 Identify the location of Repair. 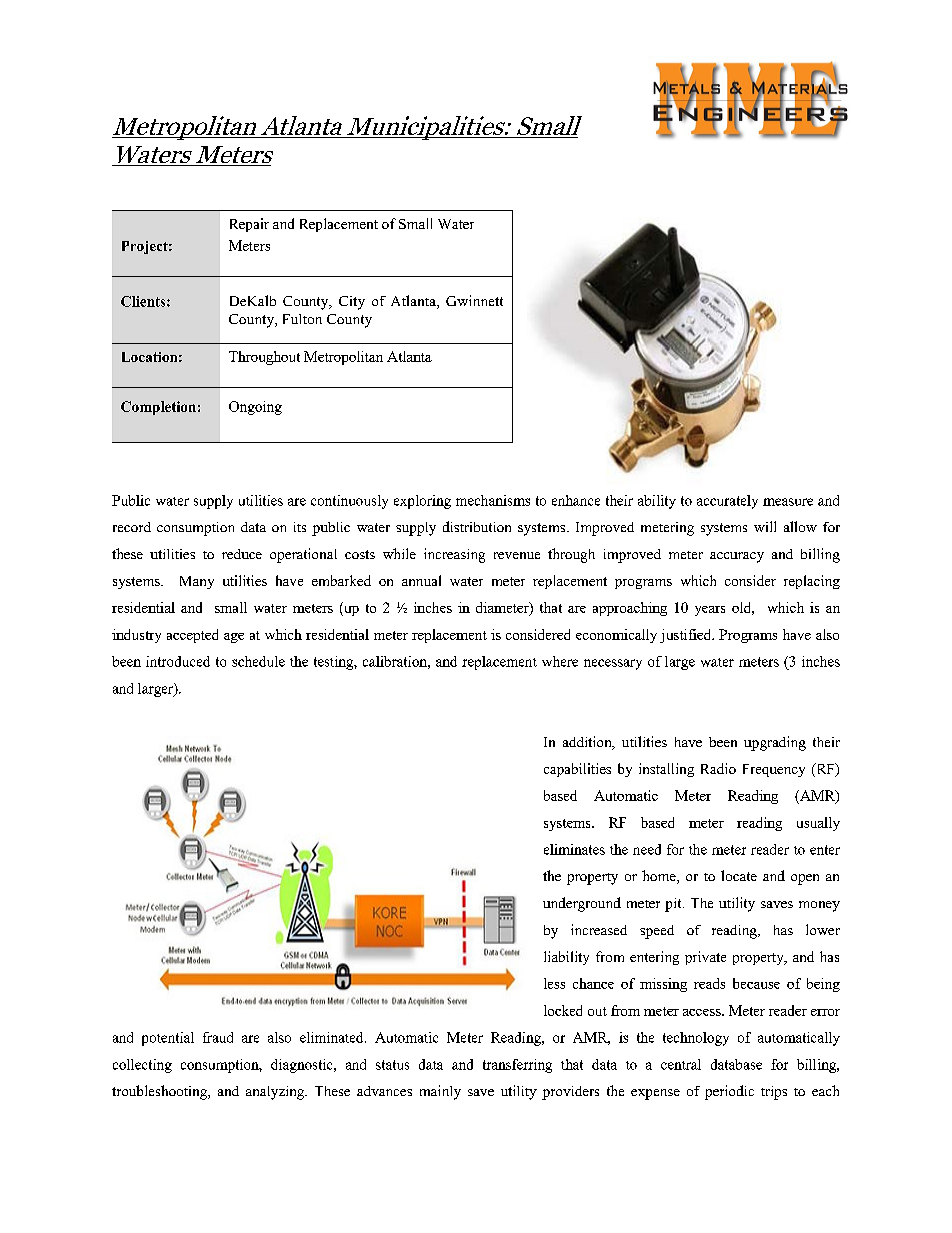
(249, 225).
